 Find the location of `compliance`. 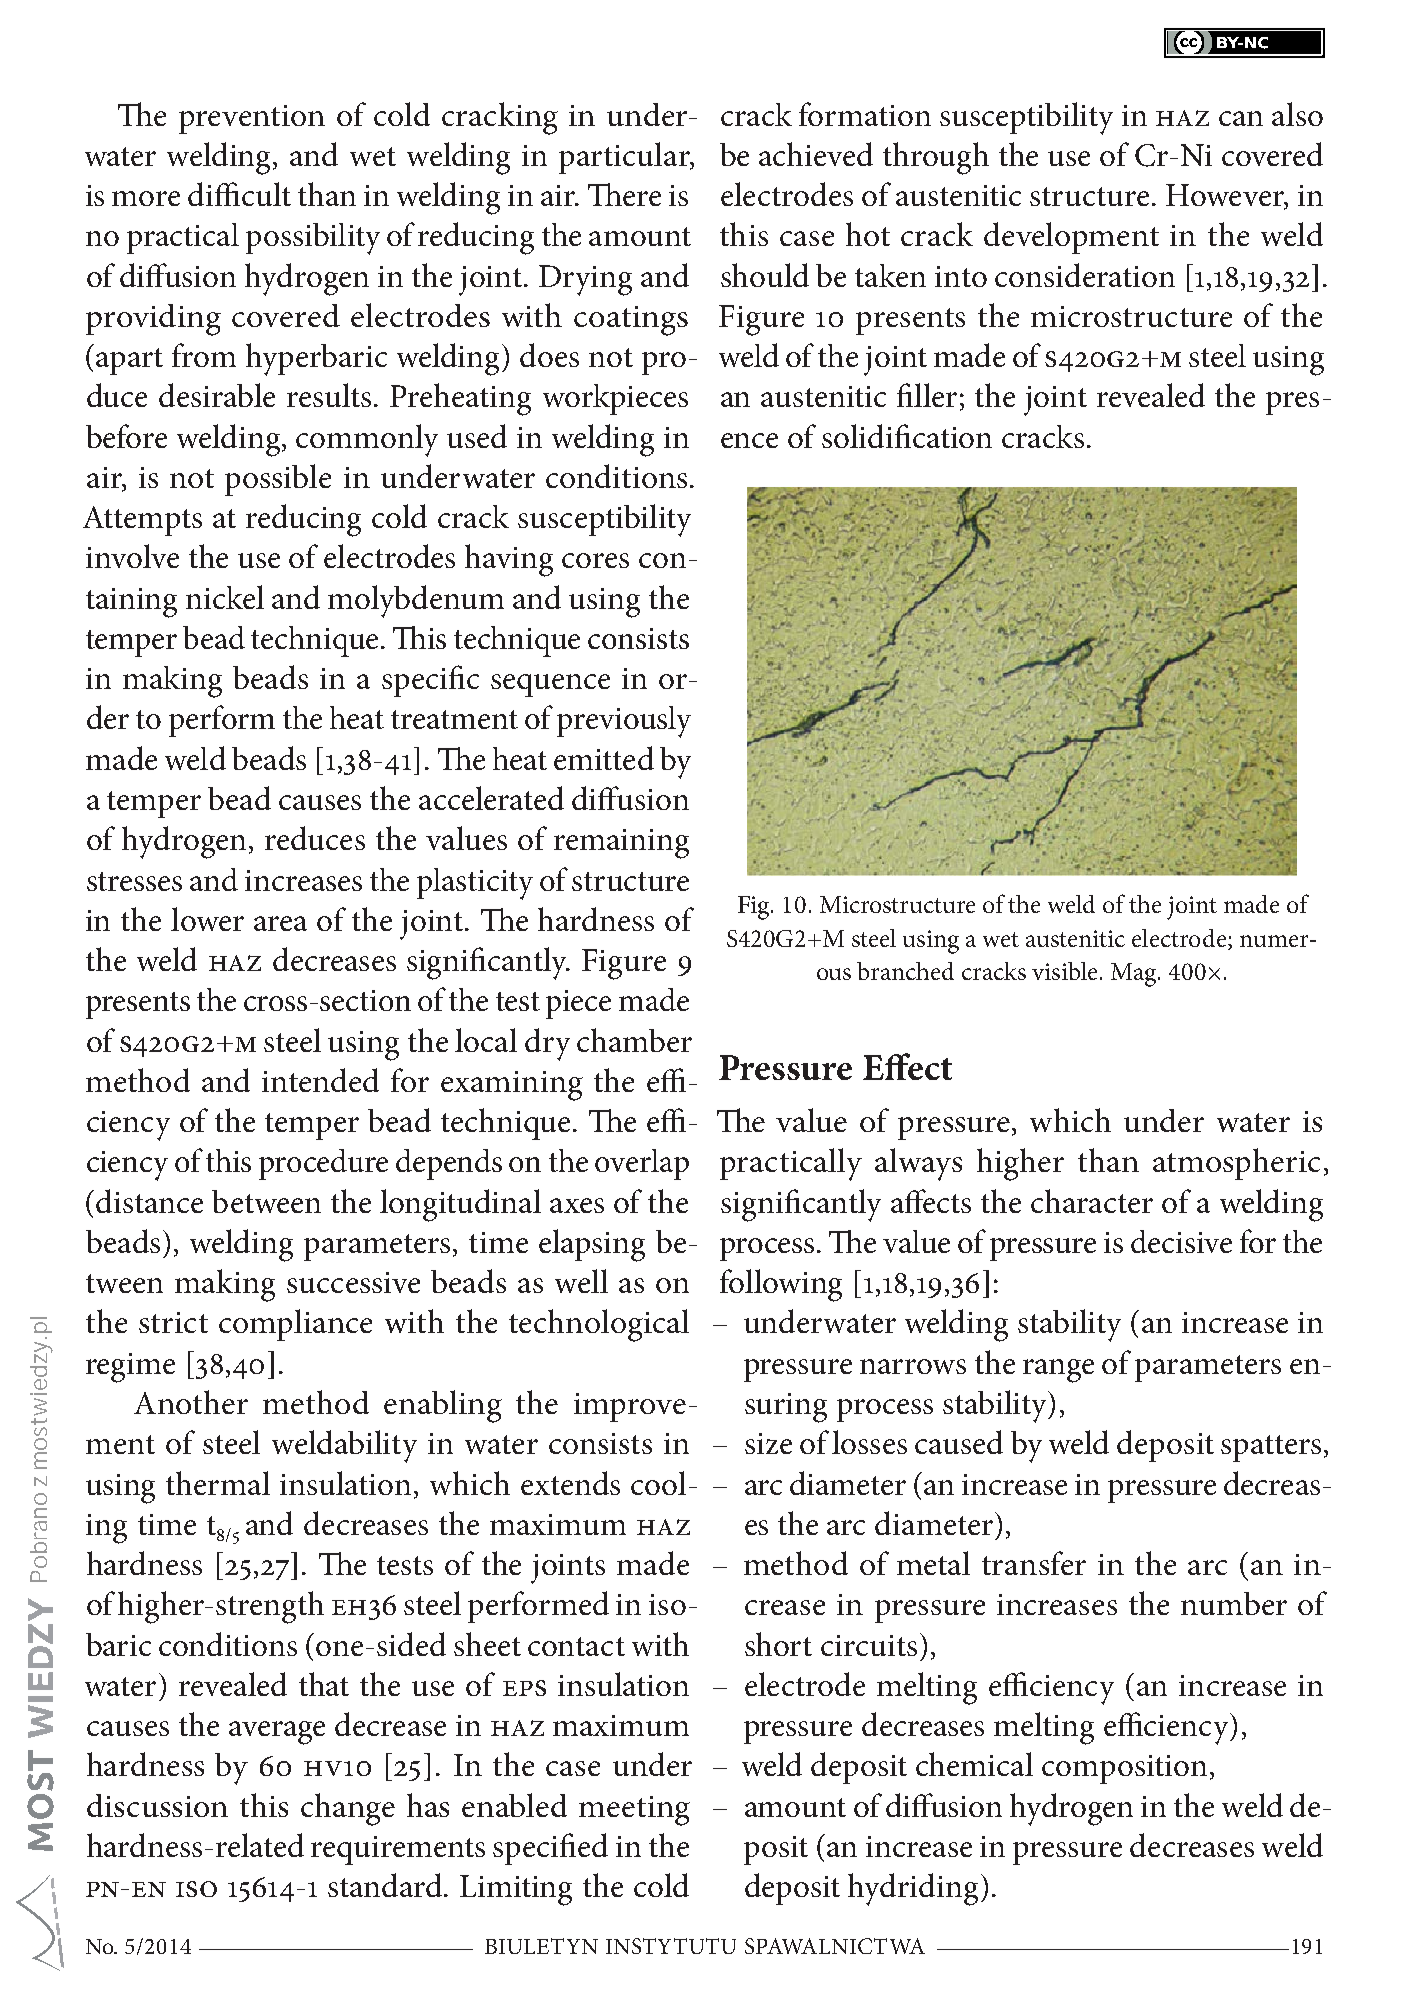

compliance is located at coordinates (295, 1325).
